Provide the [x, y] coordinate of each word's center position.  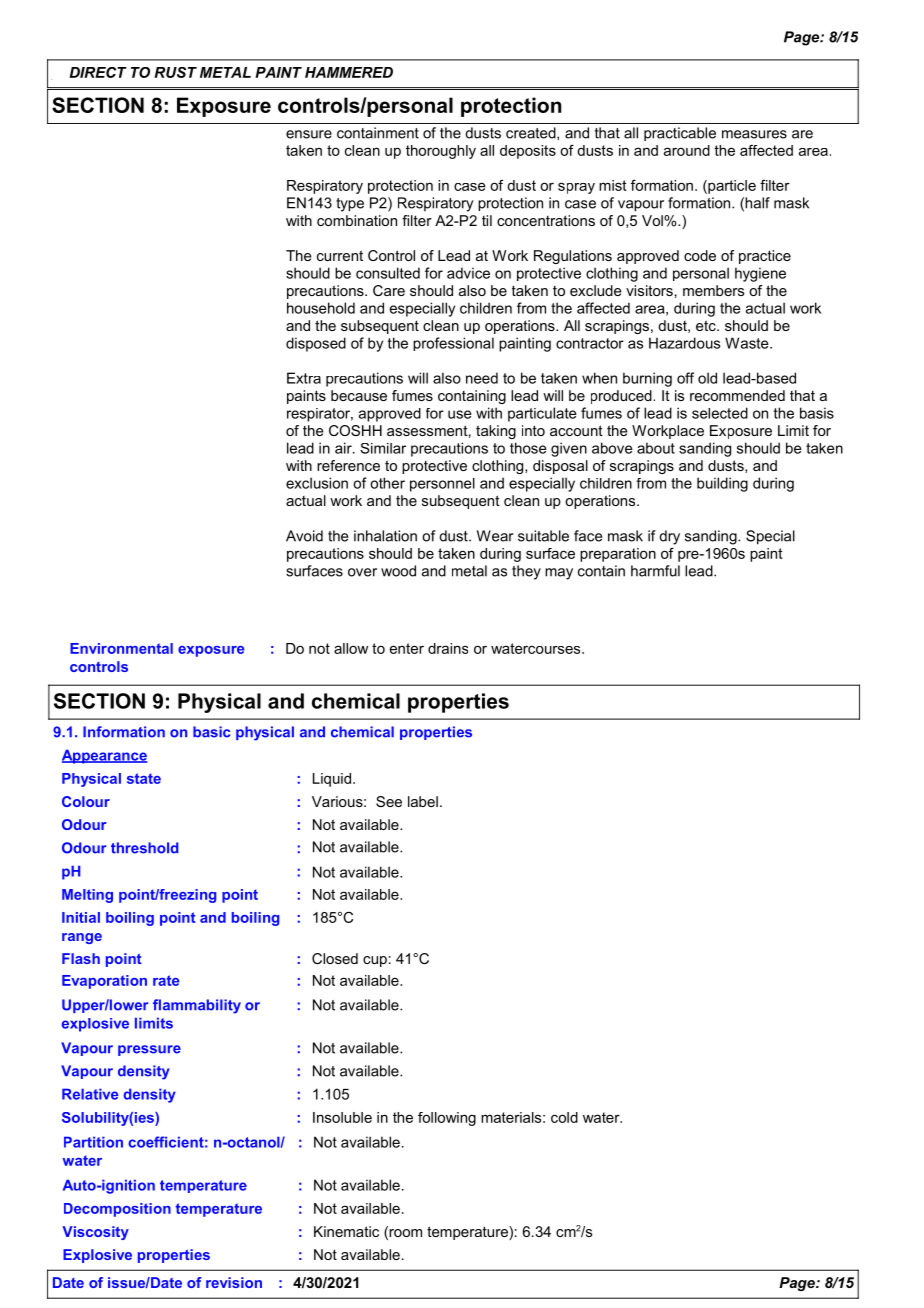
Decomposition [117, 1210]
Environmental [121, 648]
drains [448, 648]
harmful [655, 571]
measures [754, 134]
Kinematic [346, 1231]
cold [564, 1117]
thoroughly [441, 152]
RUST [175, 72]
